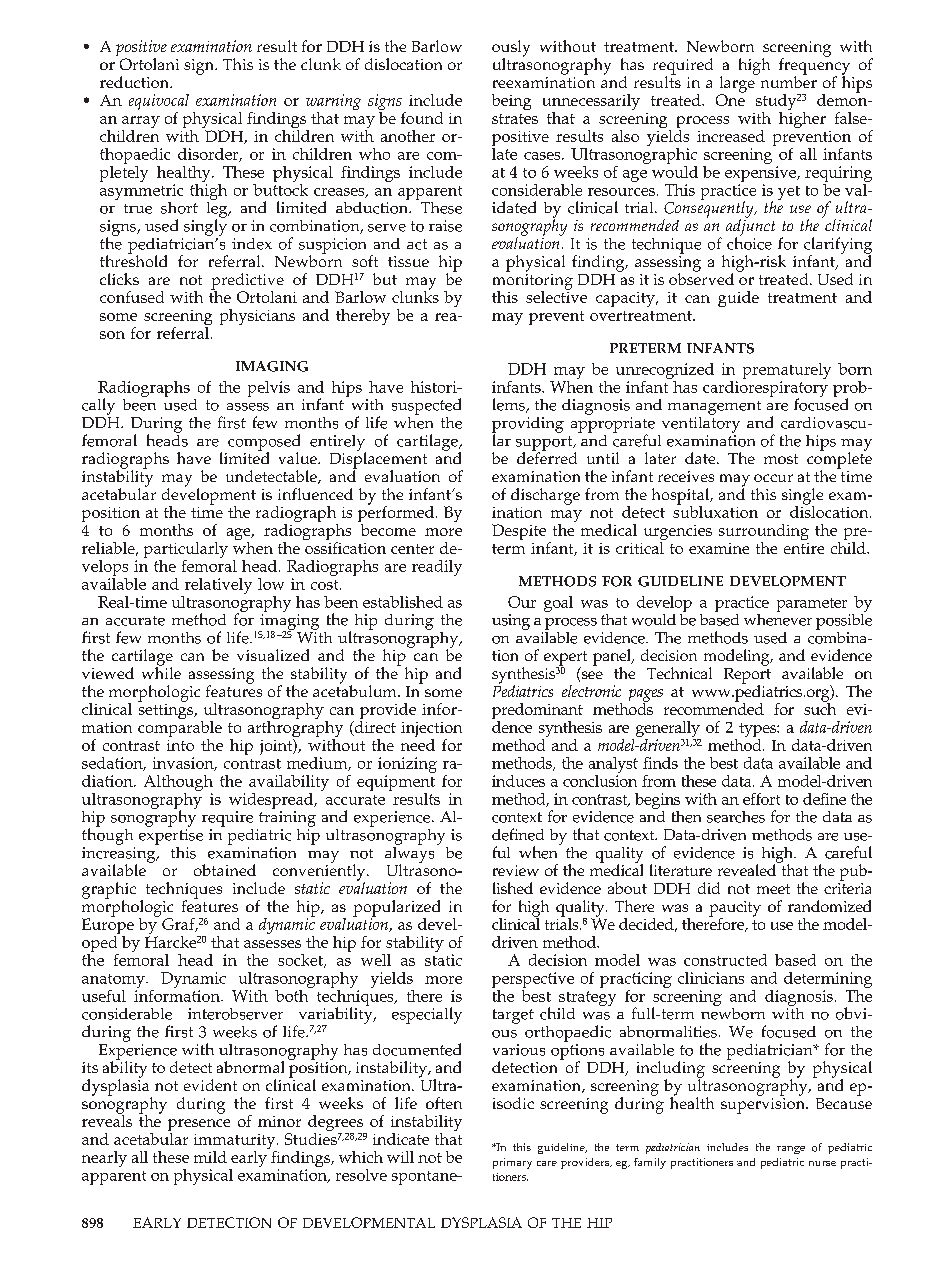 The image size is (952, 1275). Describe the element at coordinates (512, 1163) in the screenshot. I see `primary` at that location.
